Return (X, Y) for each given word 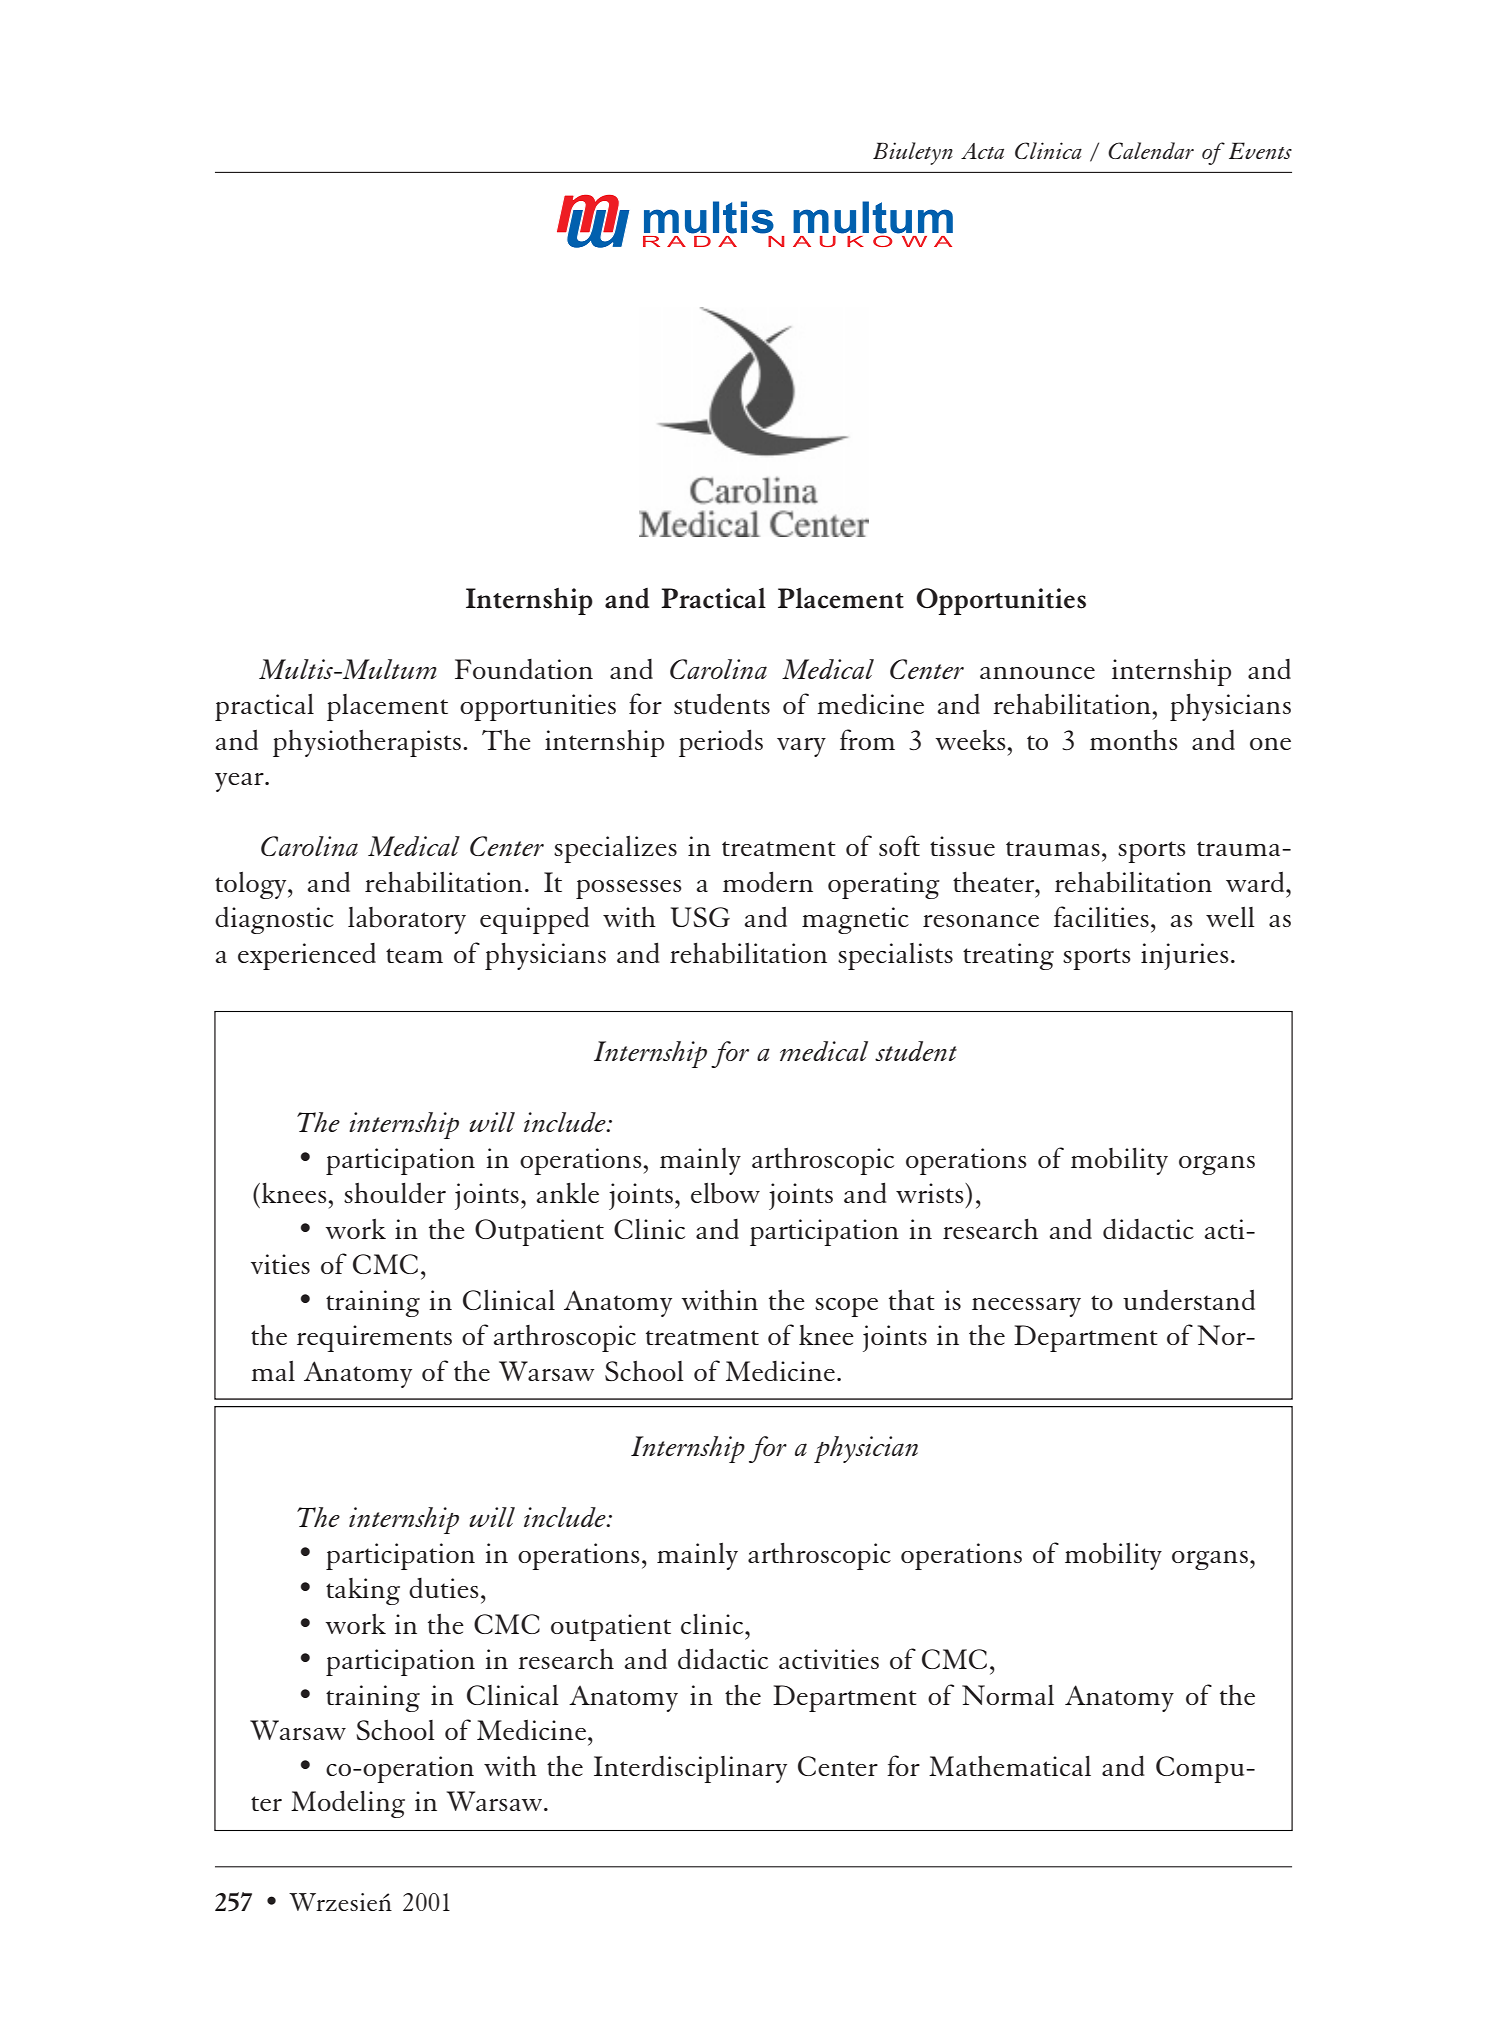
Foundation (524, 669)
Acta (982, 151)
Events (1260, 150)
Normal (1008, 1695)
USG (700, 917)
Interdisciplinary (690, 1769)
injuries (1185, 956)
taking (363, 1591)
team (414, 955)
